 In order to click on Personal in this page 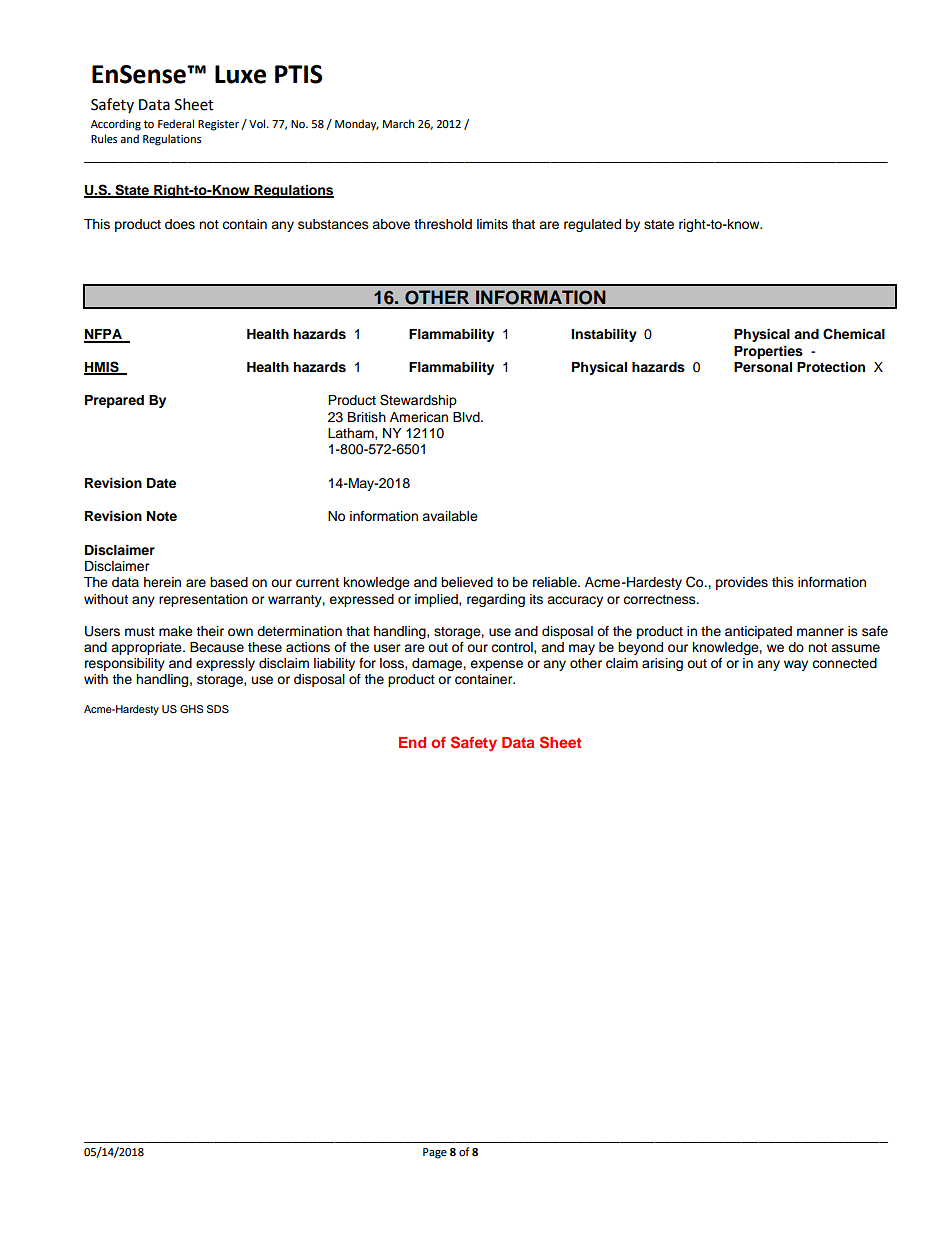, I will do `click(763, 367)`.
